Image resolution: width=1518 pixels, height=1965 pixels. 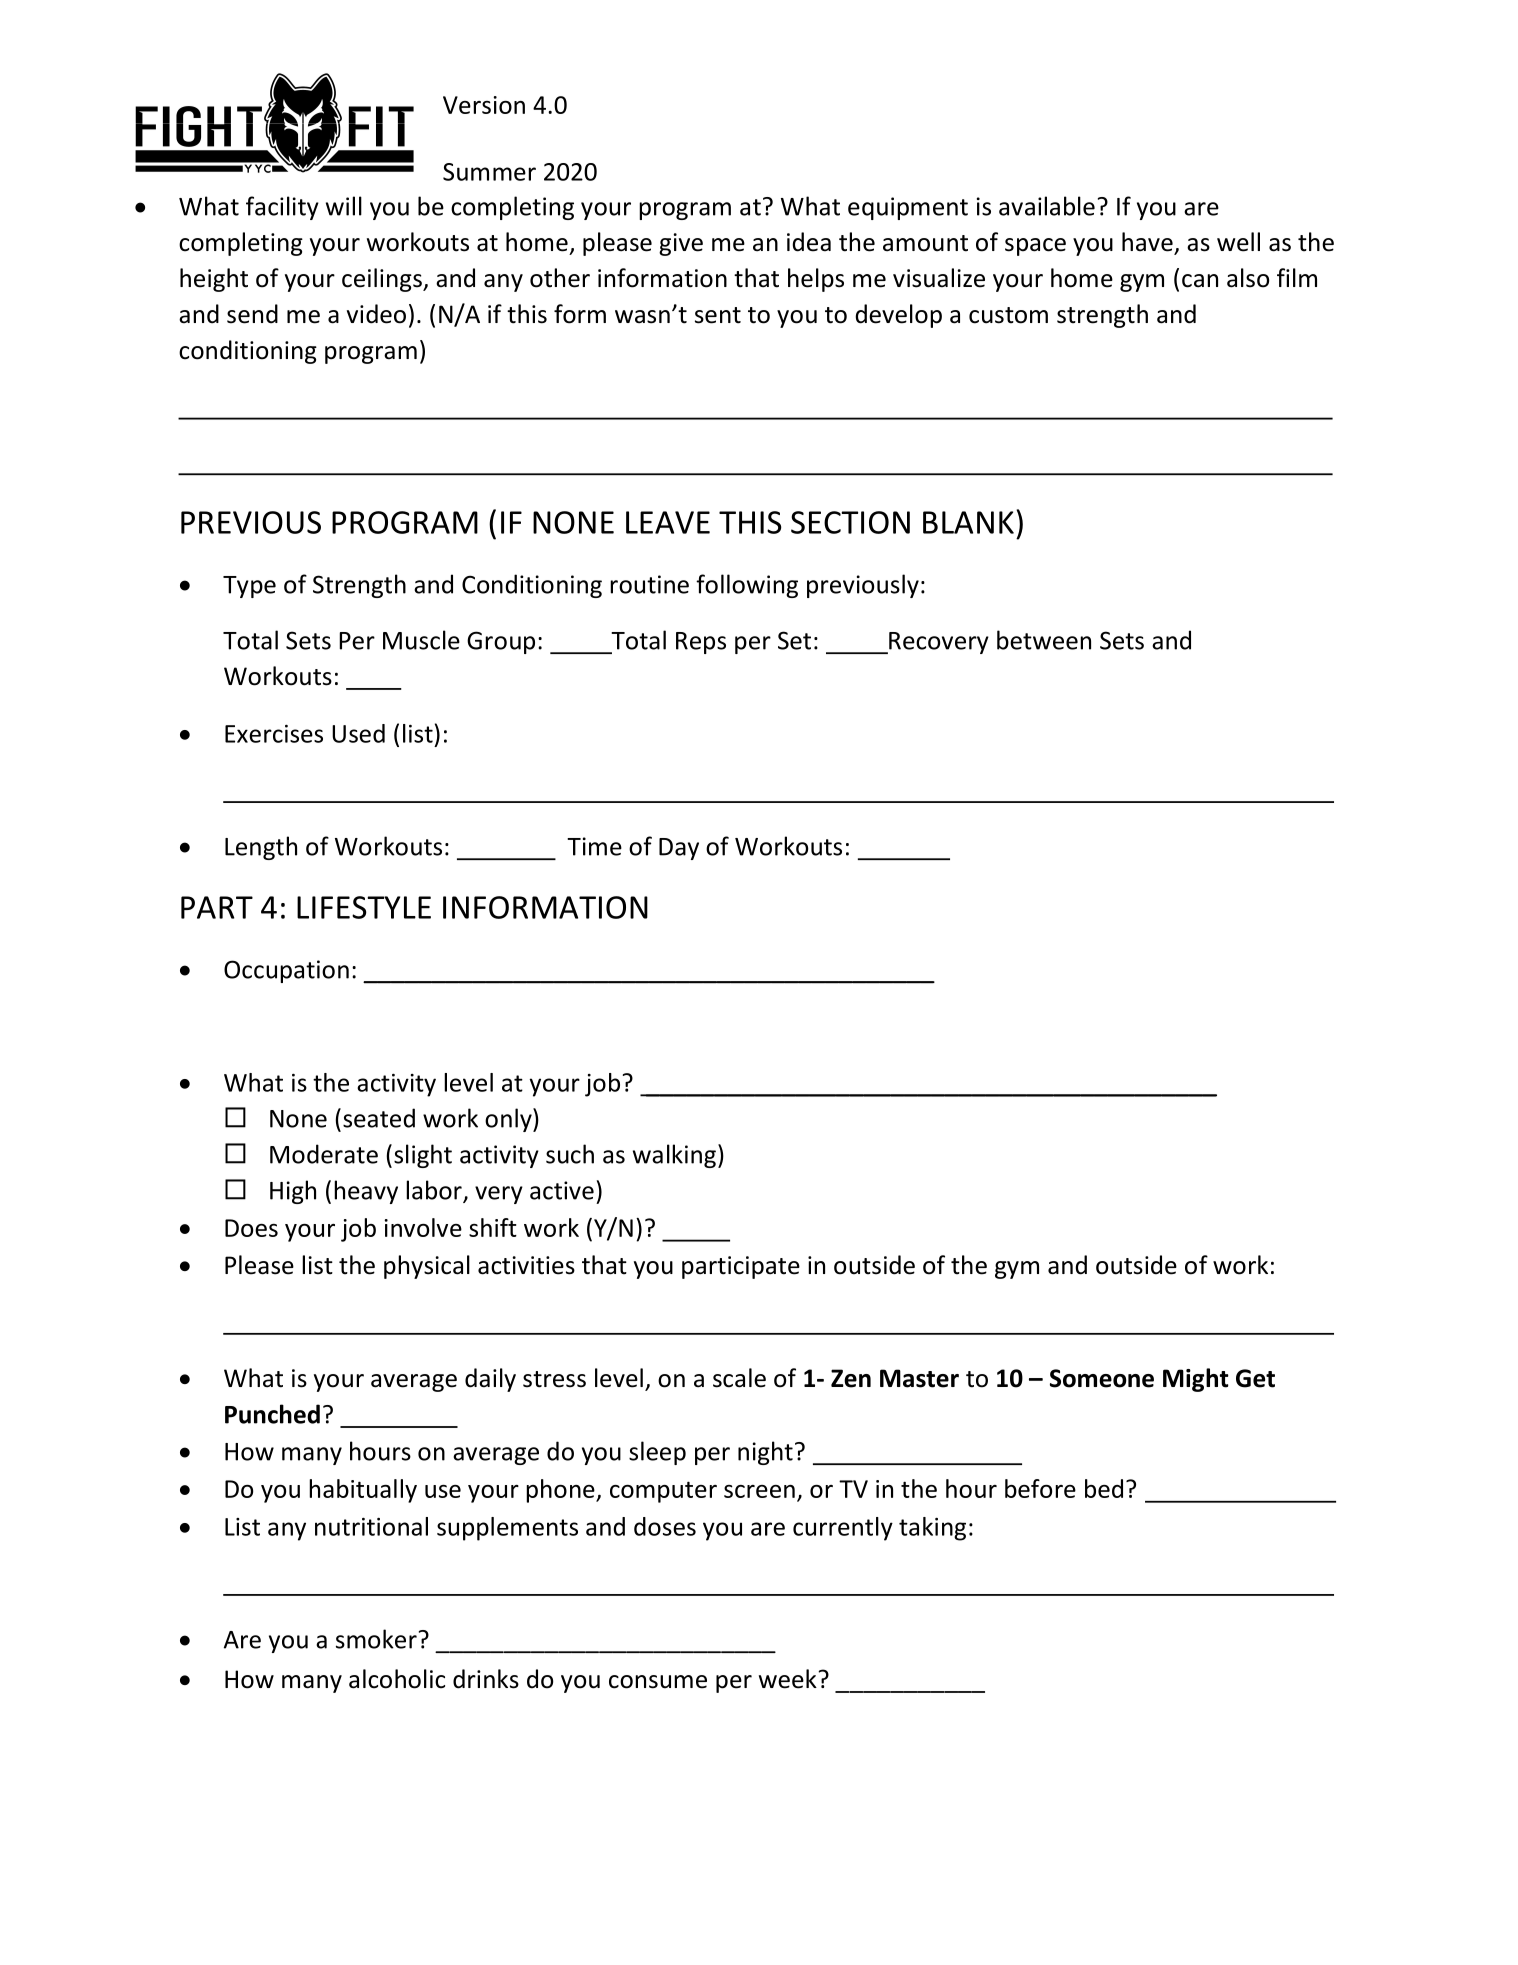 I want to click on physical, so click(x=427, y=1267).
